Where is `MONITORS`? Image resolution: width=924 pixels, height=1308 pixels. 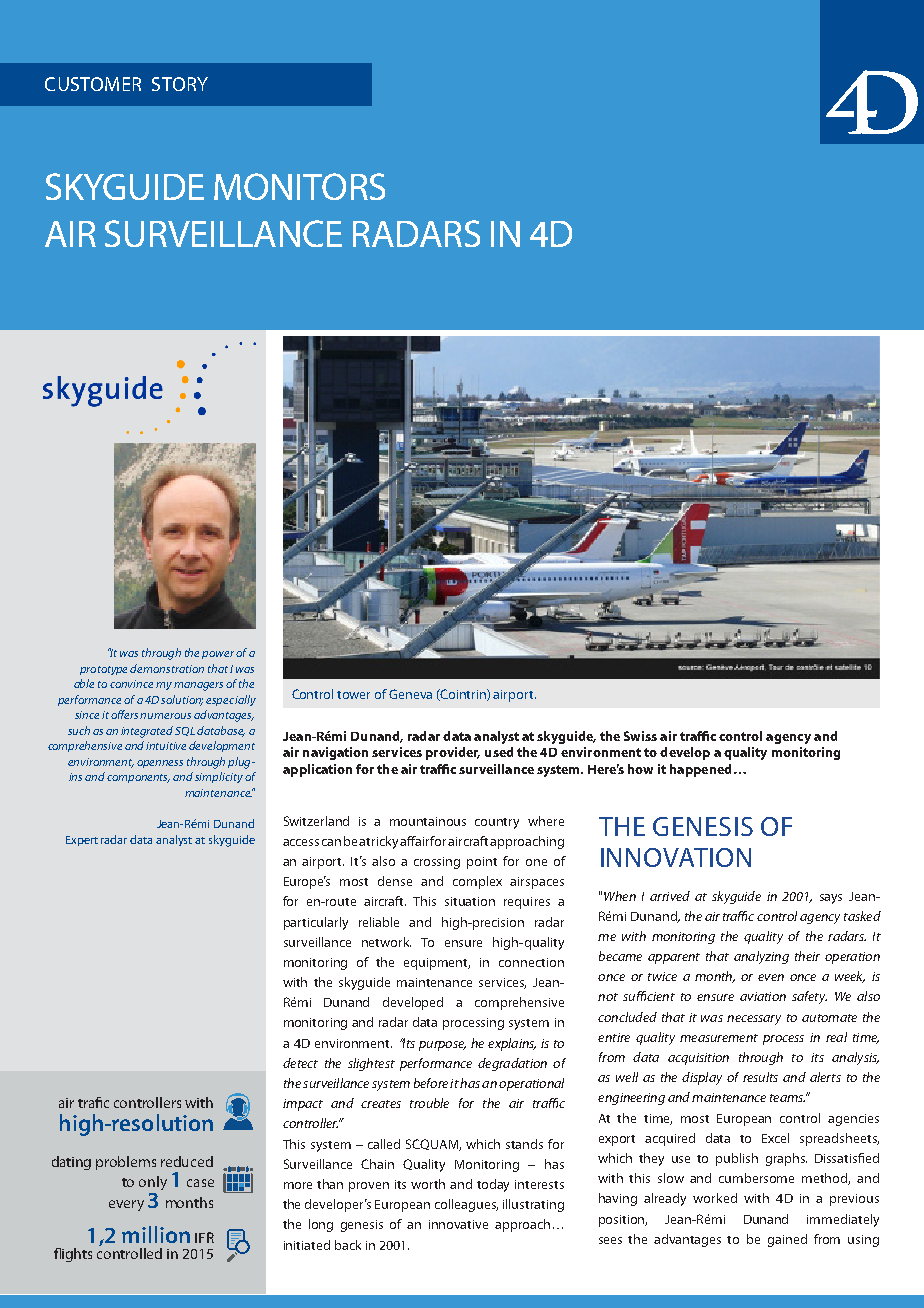
MONITORS is located at coordinates (299, 186).
